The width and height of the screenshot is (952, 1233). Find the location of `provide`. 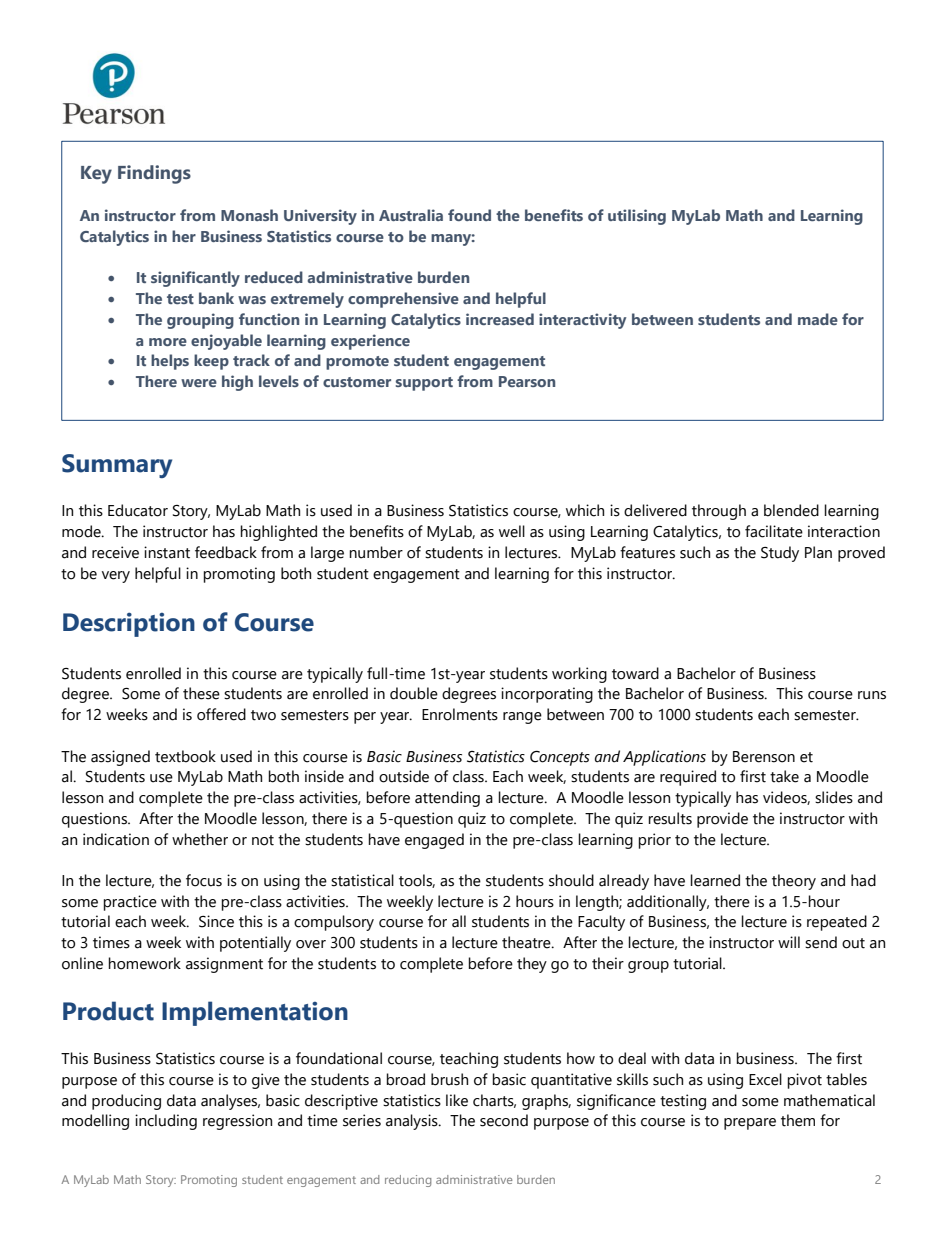

provide is located at coordinates (722, 820).
